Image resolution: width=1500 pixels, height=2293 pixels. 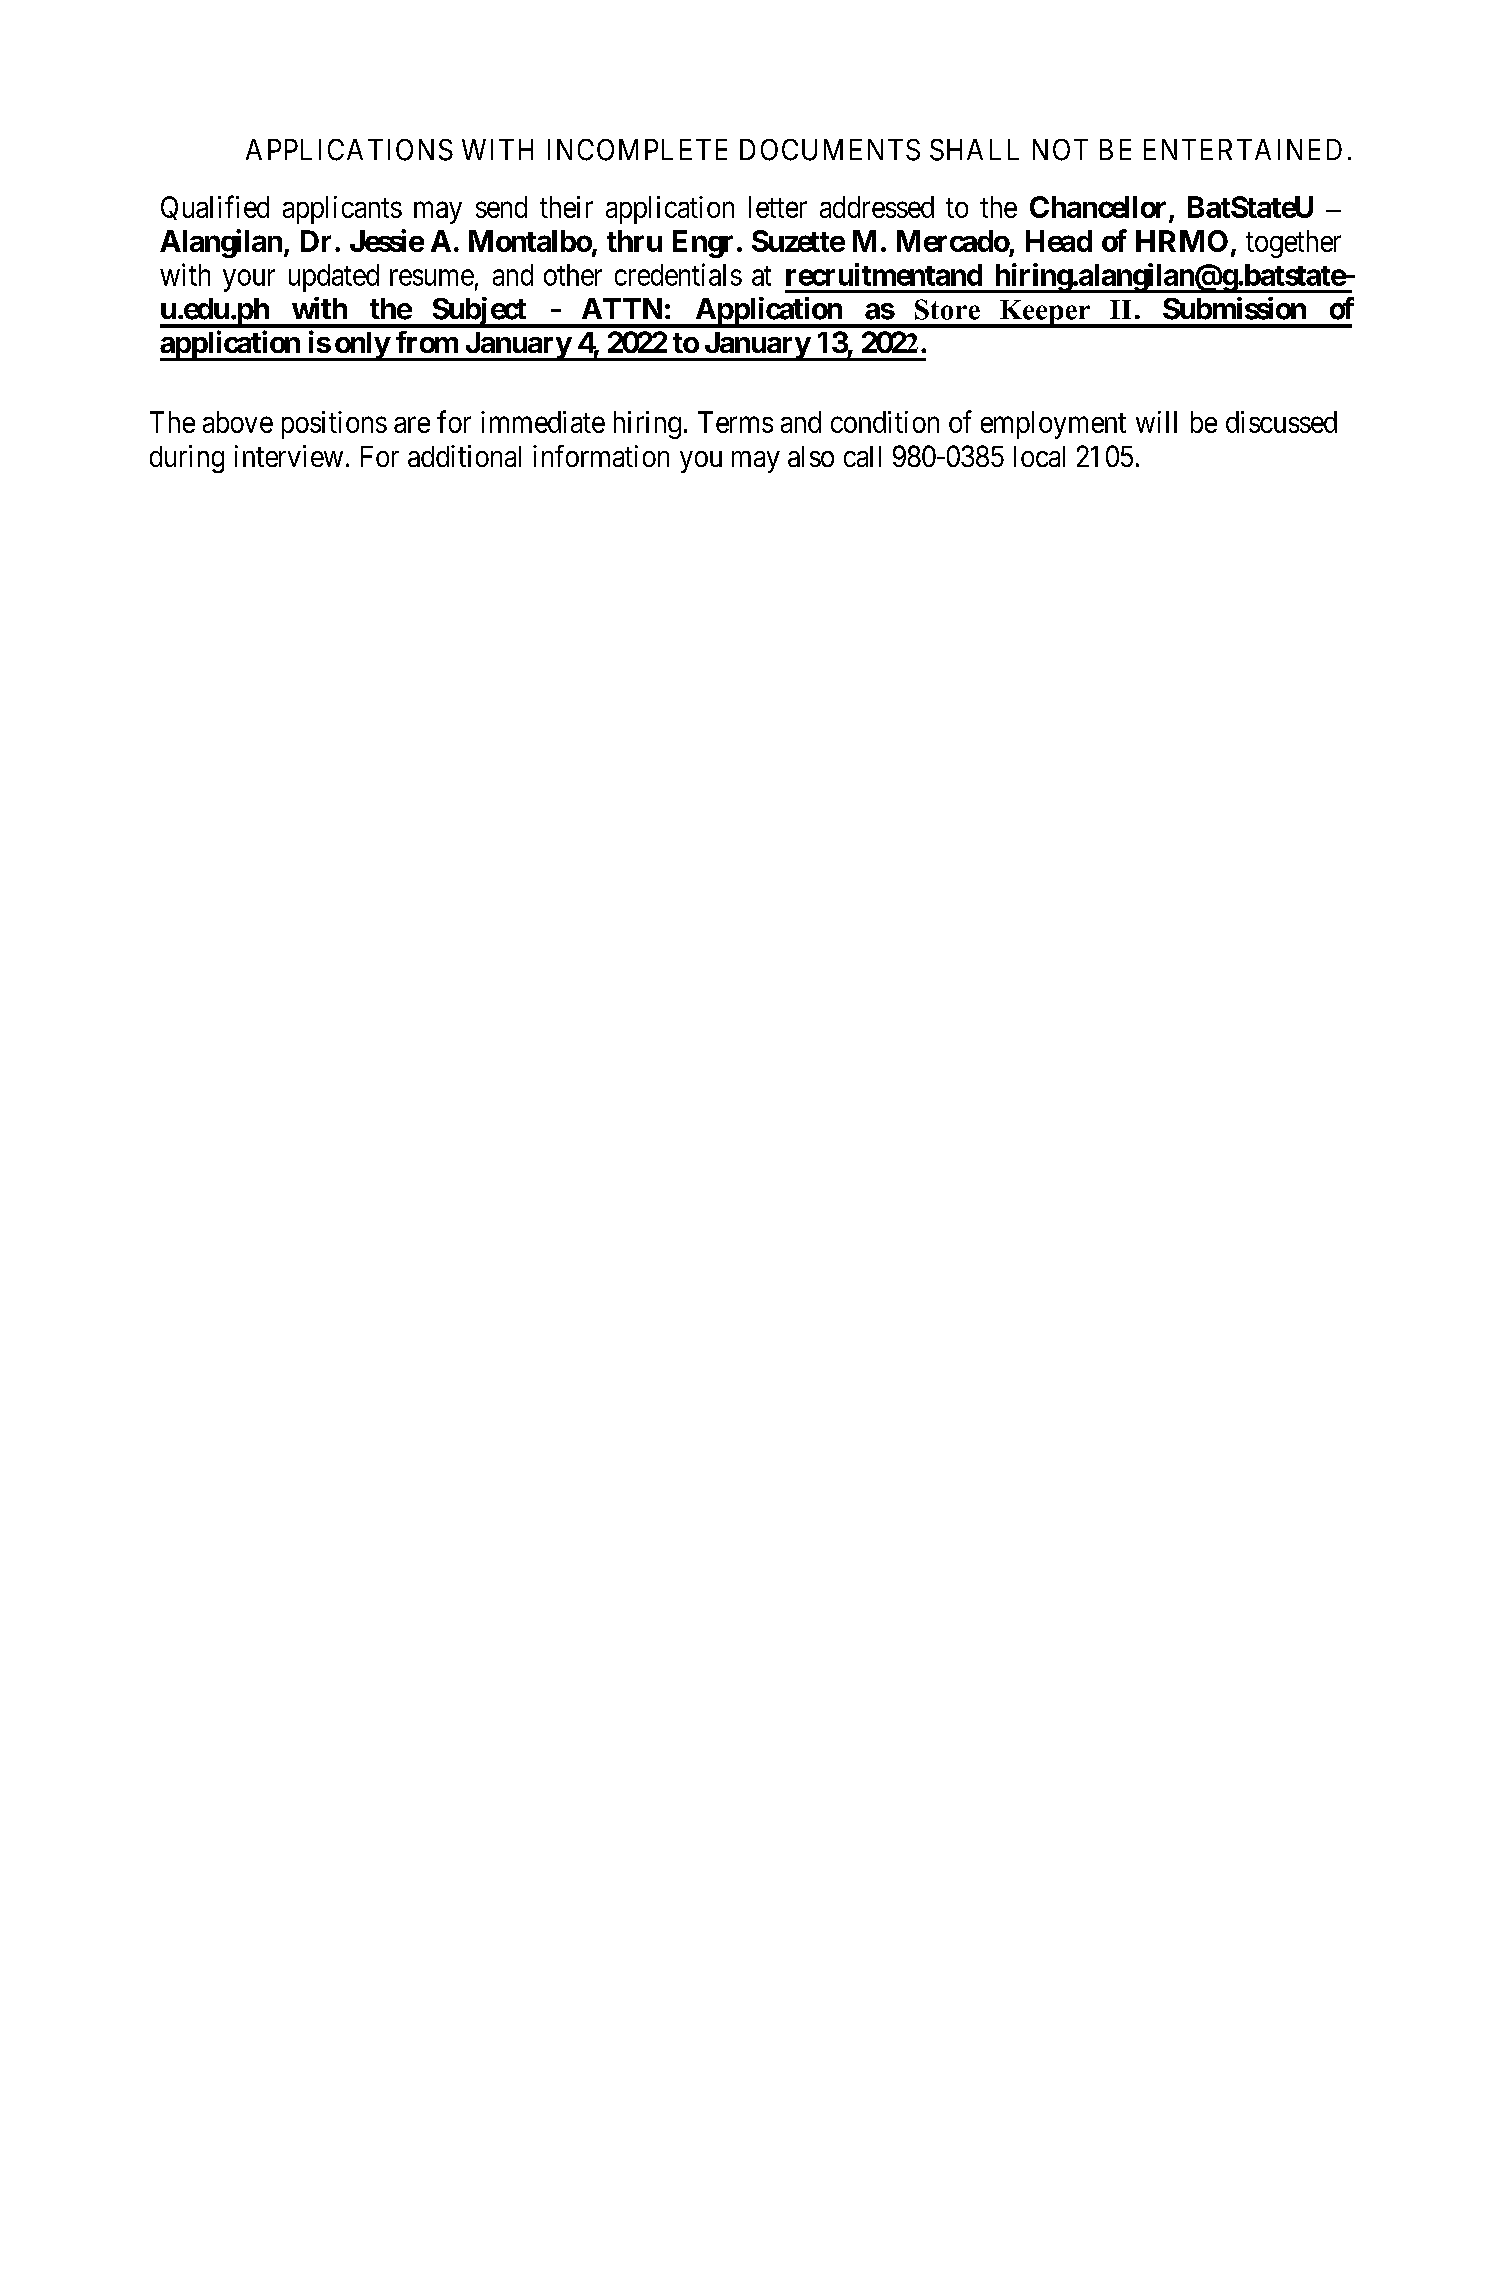 I want to click on ATTN, so click(x=622, y=308).
